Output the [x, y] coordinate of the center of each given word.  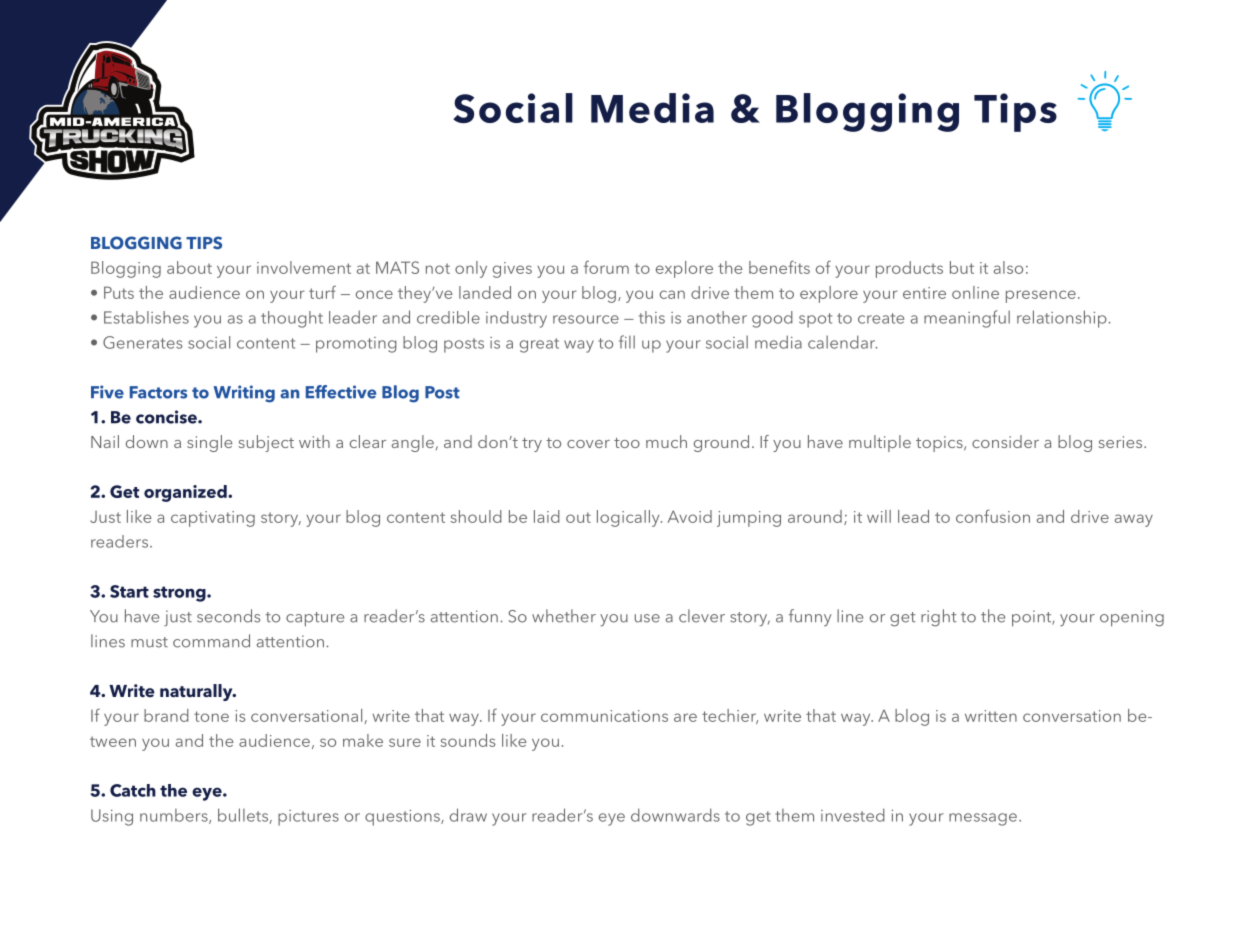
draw [468, 815]
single [209, 443]
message [983, 819]
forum [606, 267]
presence [1041, 296]
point [1033, 618]
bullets [244, 816]
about [189, 267]
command [211, 641]
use [647, 618]
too [627, 443]
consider [1005, 441]
